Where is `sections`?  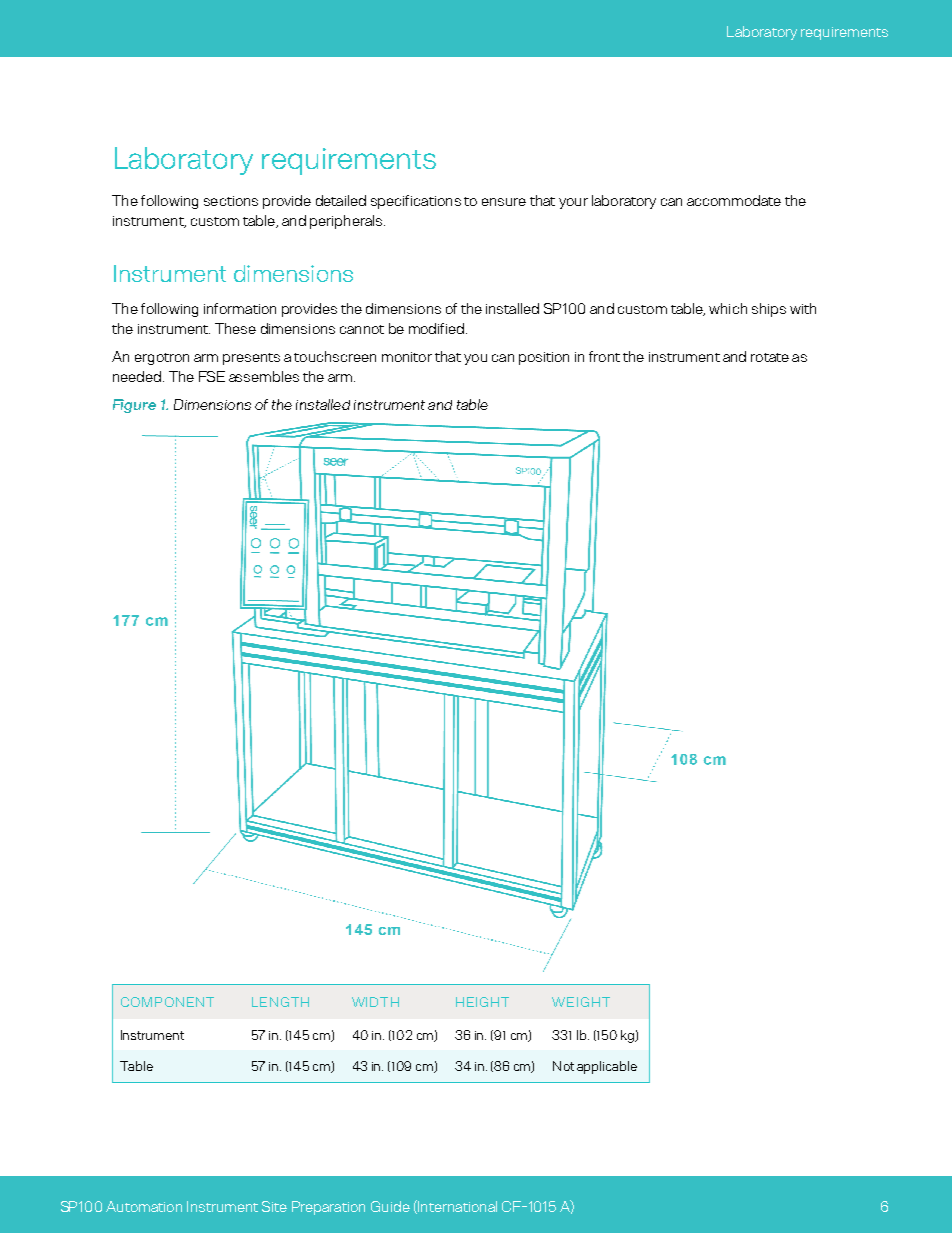
sections is located at coordinates (231, 201).
